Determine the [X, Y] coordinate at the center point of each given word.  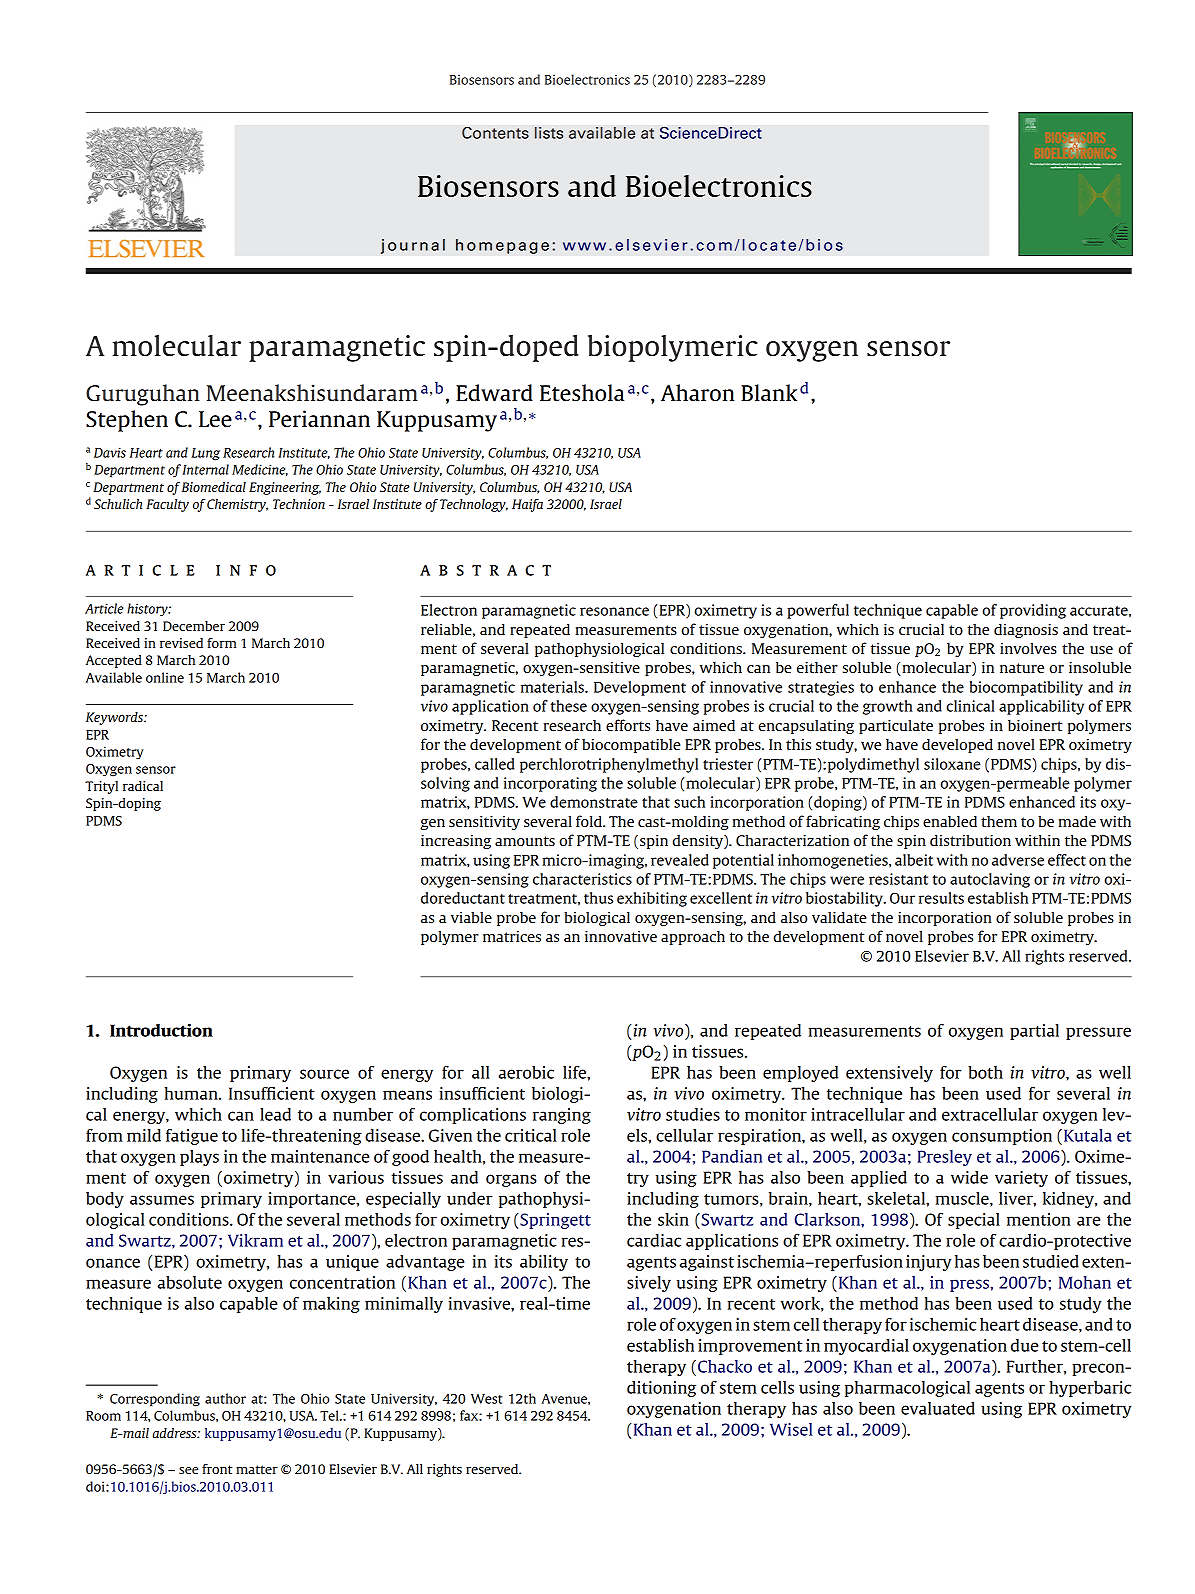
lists [549, 133]
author [225, 1398]
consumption [1002, 1137]
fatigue [192, 1137]
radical [143, 786]
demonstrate [594, 802]
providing [1033, 611]
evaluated [938, 1408]
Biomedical [214, 487]
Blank [769, 392]
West [487, 1399]
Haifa [527, 505]
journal [413, 246]
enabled [950, 821]
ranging [562, 1116]
